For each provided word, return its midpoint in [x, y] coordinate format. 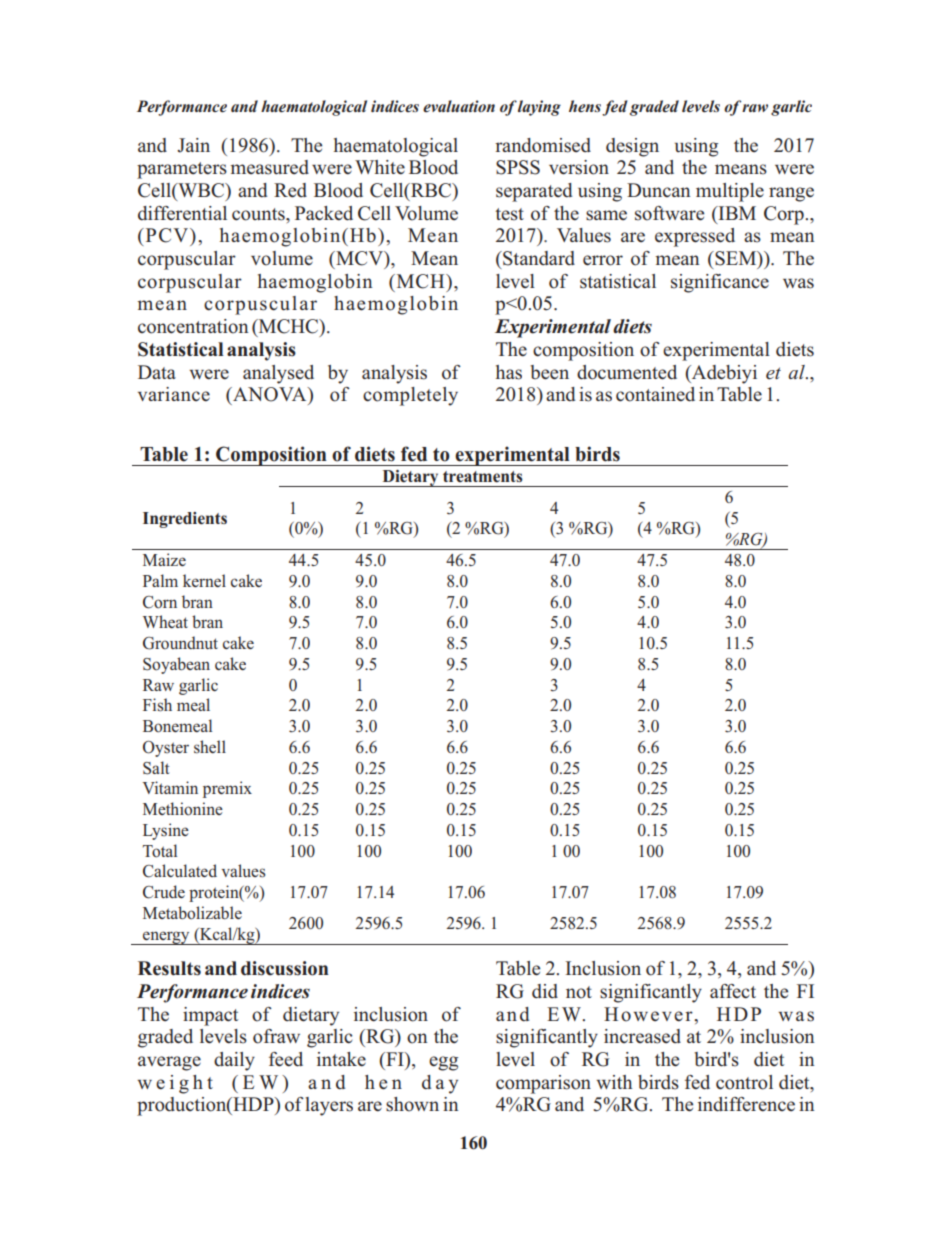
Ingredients [185, 520]
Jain [193, 145]
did [545, 991]
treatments [483, 477]
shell [210, 747]
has [509, 372]
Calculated [180, 871]
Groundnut [180, 643]
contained [655, 394]
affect [733, 991]
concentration [193, 326]
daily [234, 1061]
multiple [730, 192]
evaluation [459, 106]
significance [720, 283]
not [579, 992]
